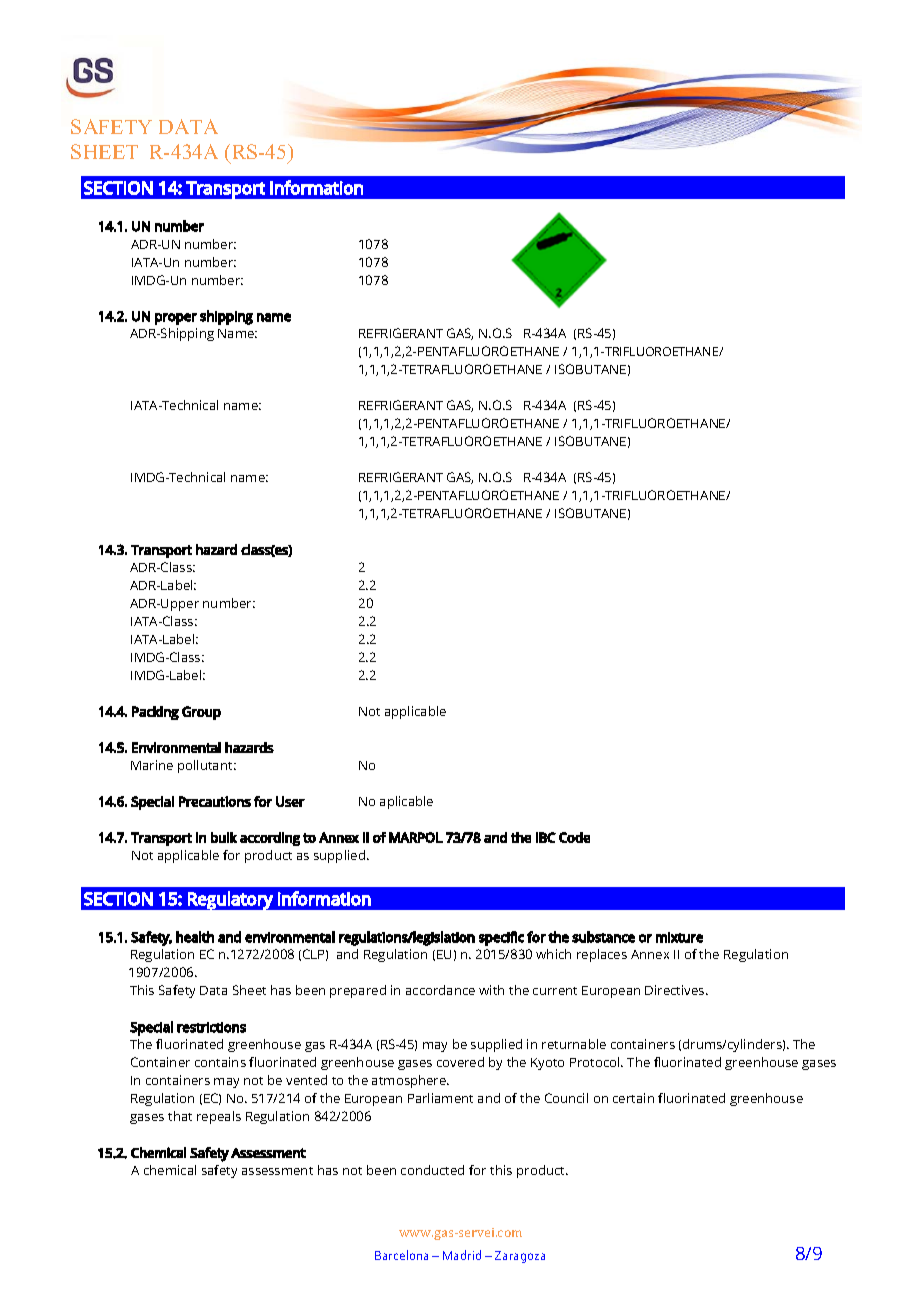 The height and width of the image is (1308, 924). Describe the element at coordinates (201, 713) in the image. I see `Group` at that location.
